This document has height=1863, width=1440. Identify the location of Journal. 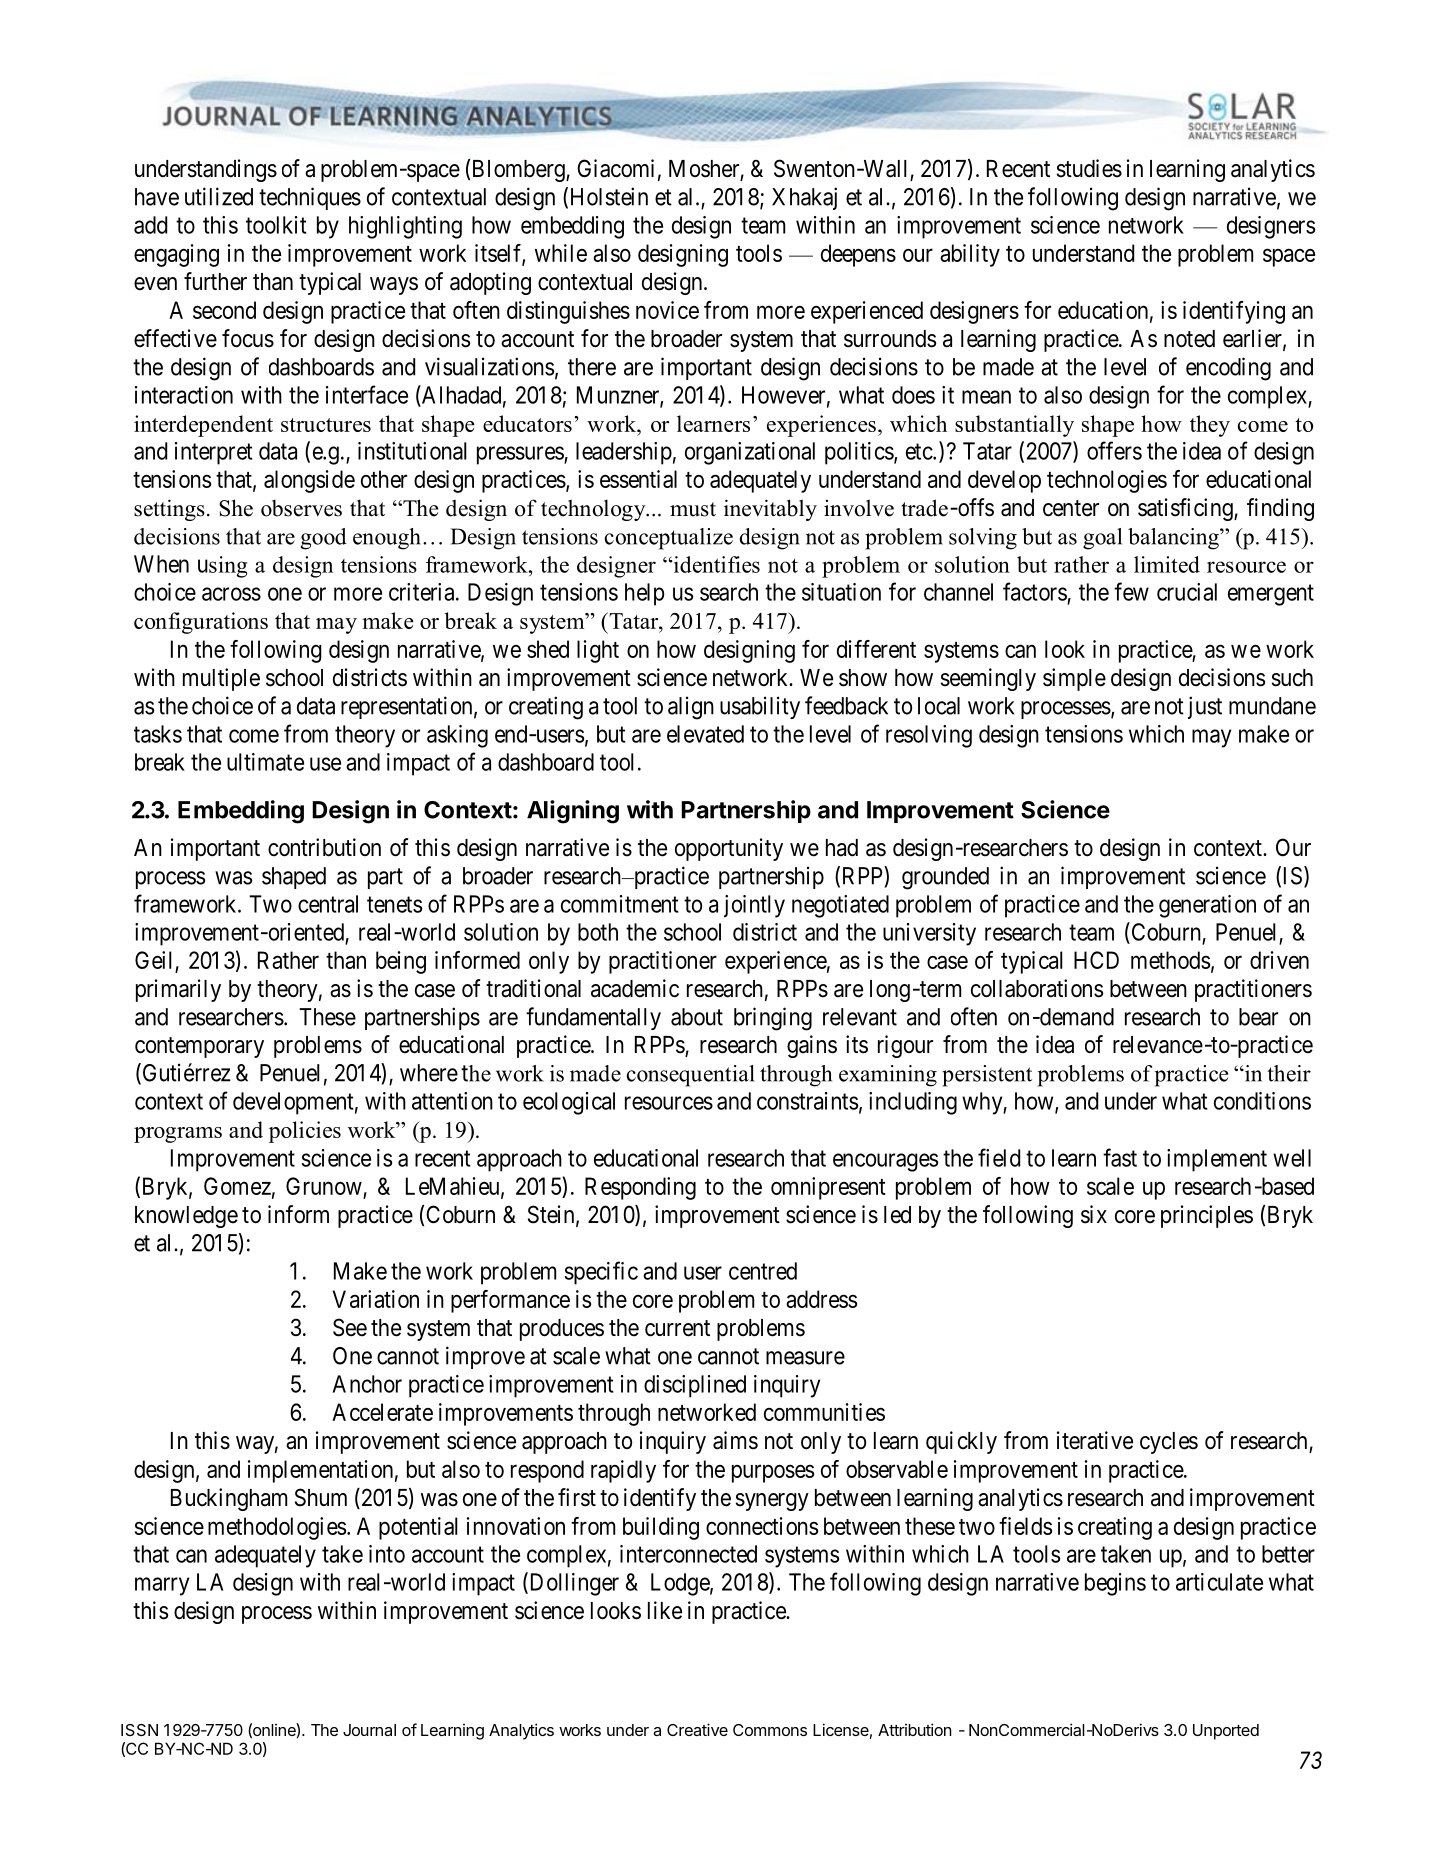
(369, 1730).
